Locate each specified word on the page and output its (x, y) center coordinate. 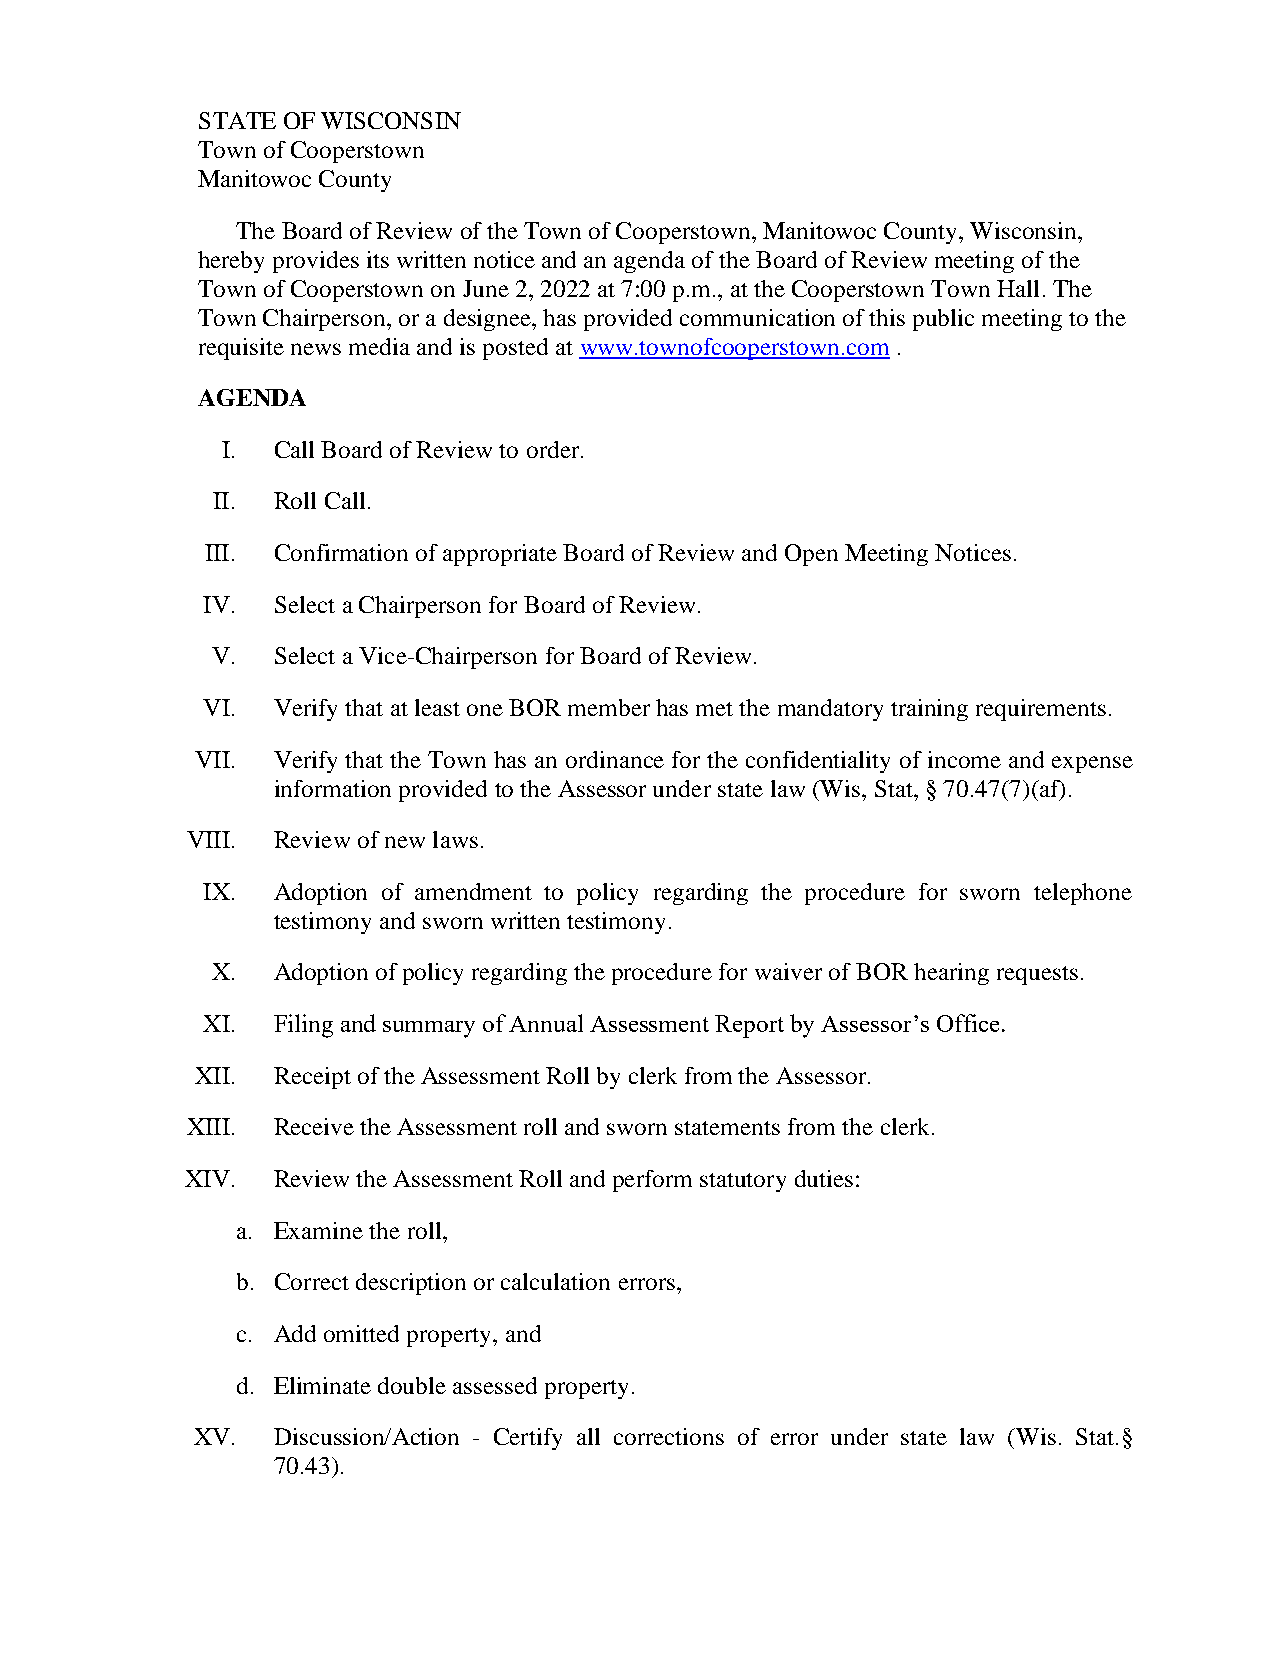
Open (811, 555)
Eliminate (322, 1385)
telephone (1083, 894)
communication (757, 317)
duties (824, 1178)
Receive (314, 1126)
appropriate (500, 555)
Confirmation (341, 552)
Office (968, 1023)
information (333, 788)
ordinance (615, 759)
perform (652, 1181)
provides (316, 262)
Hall (1018, 288)
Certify (528, 1439)
